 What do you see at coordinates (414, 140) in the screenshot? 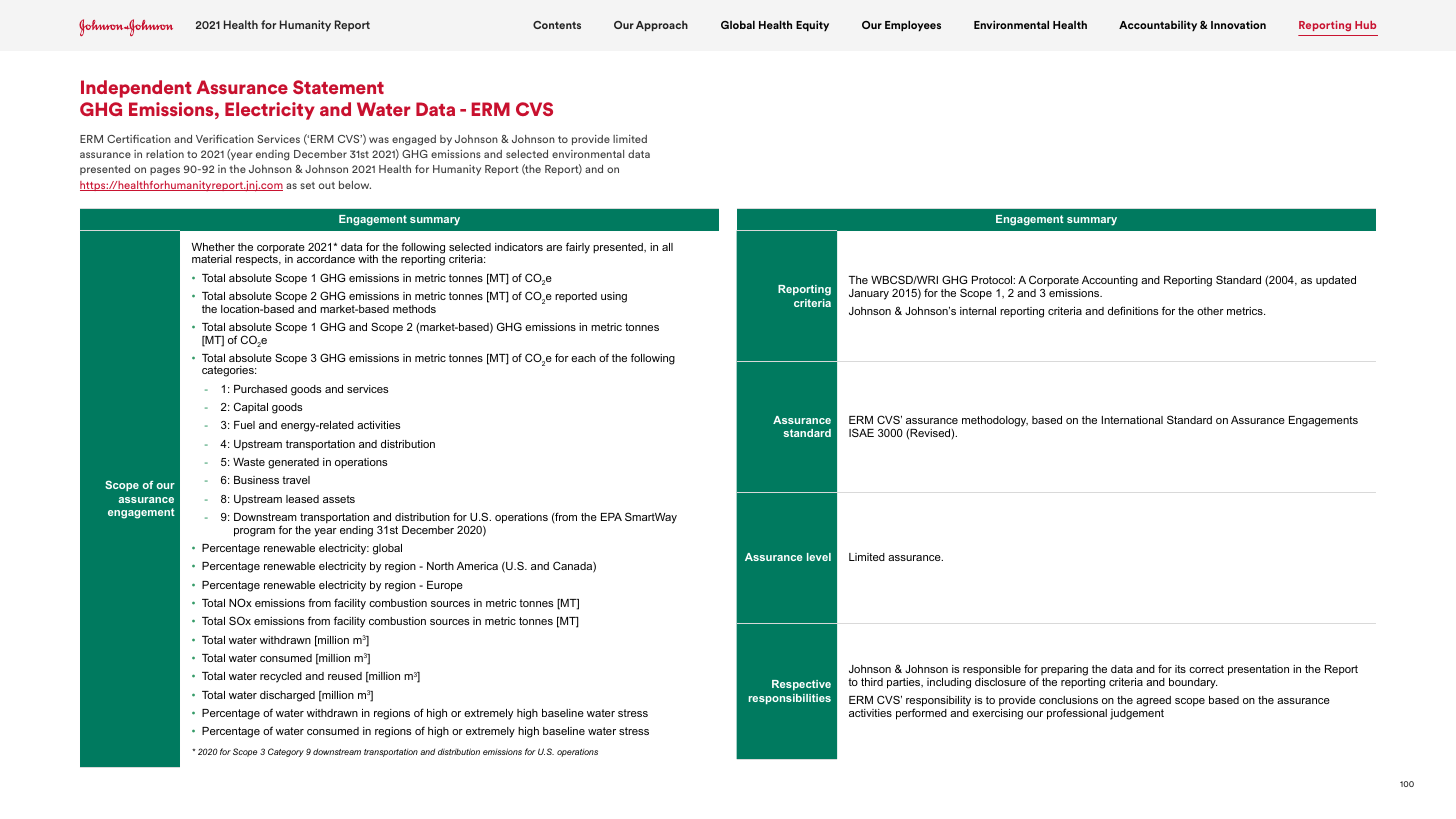
I see `engaged` at bounding box center [414, 140].
